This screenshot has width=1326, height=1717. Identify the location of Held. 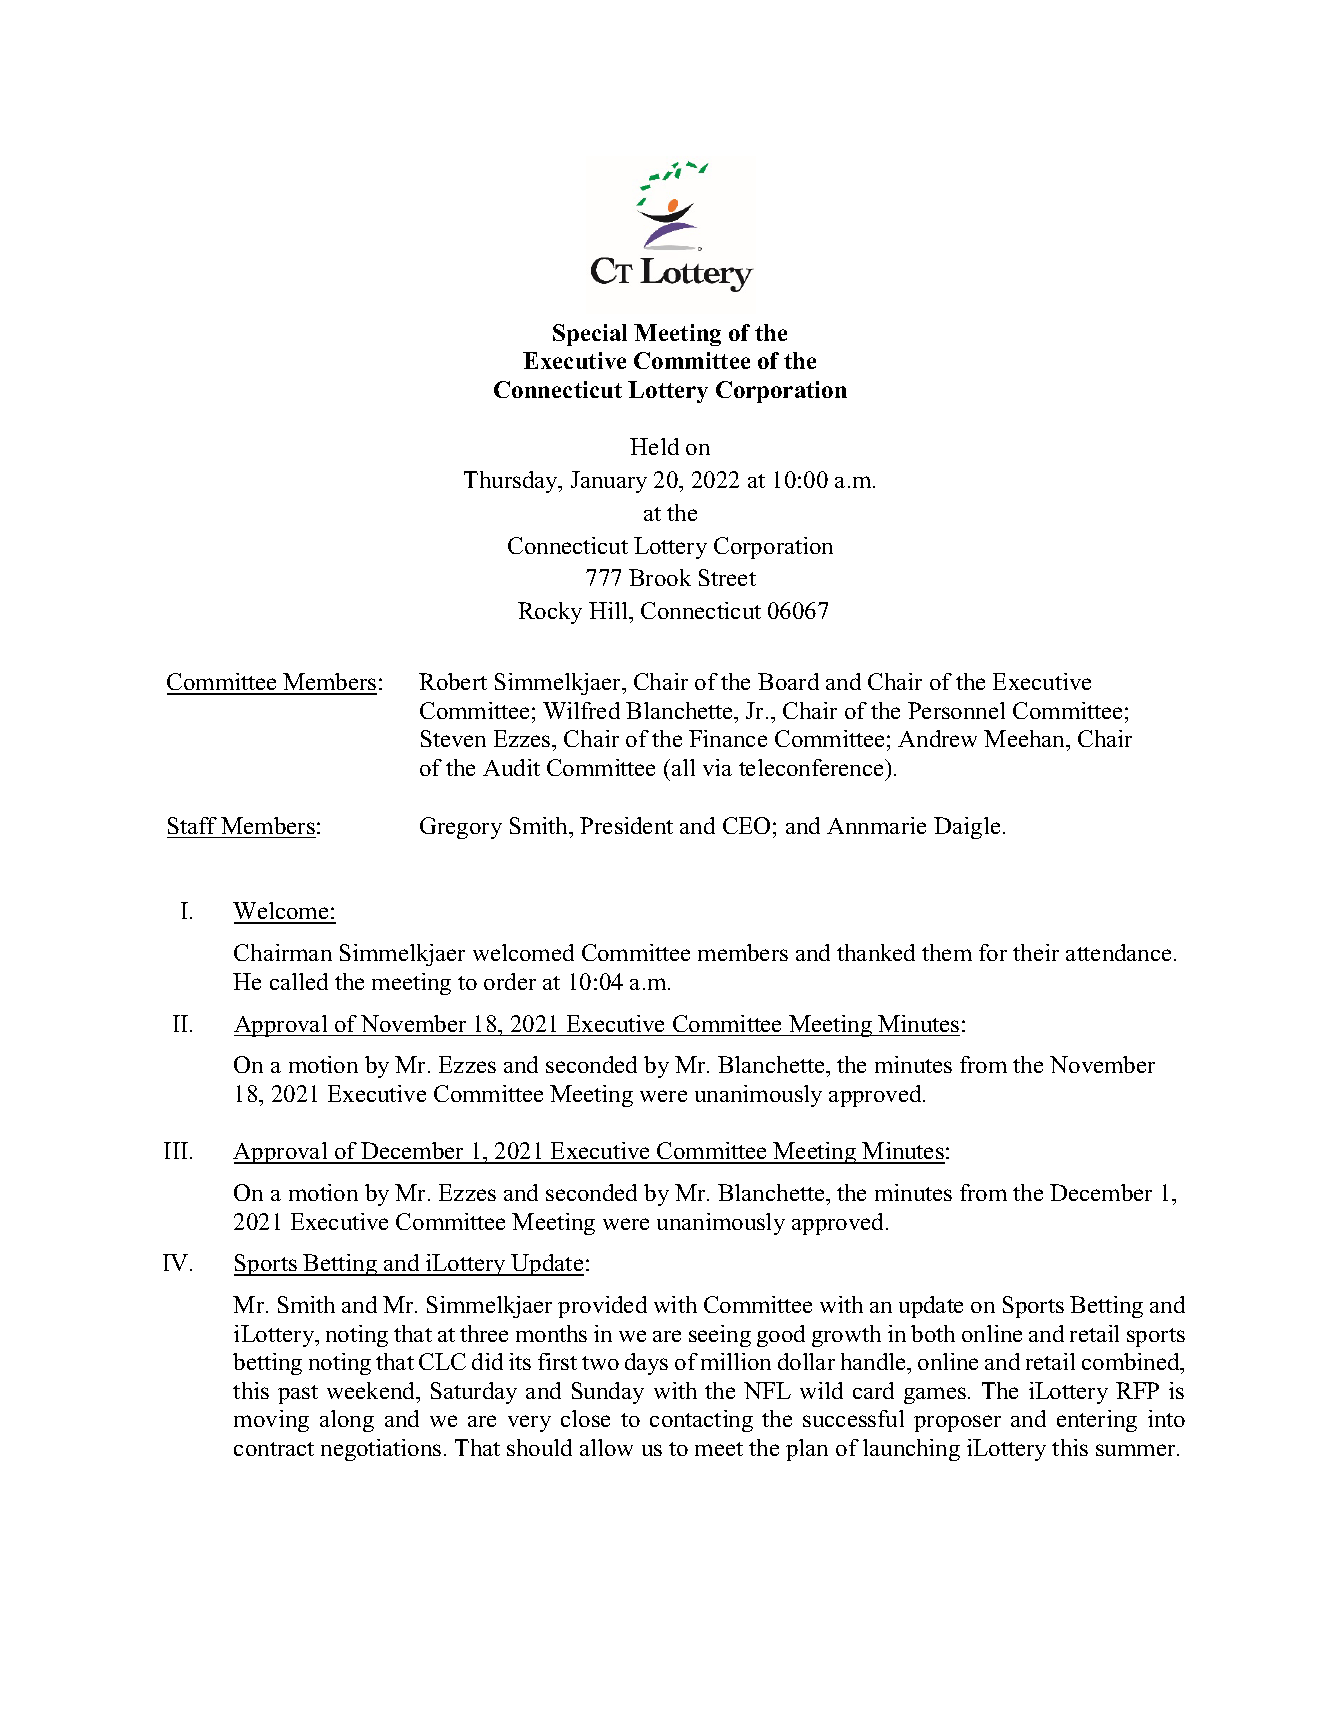
(654, 446).
